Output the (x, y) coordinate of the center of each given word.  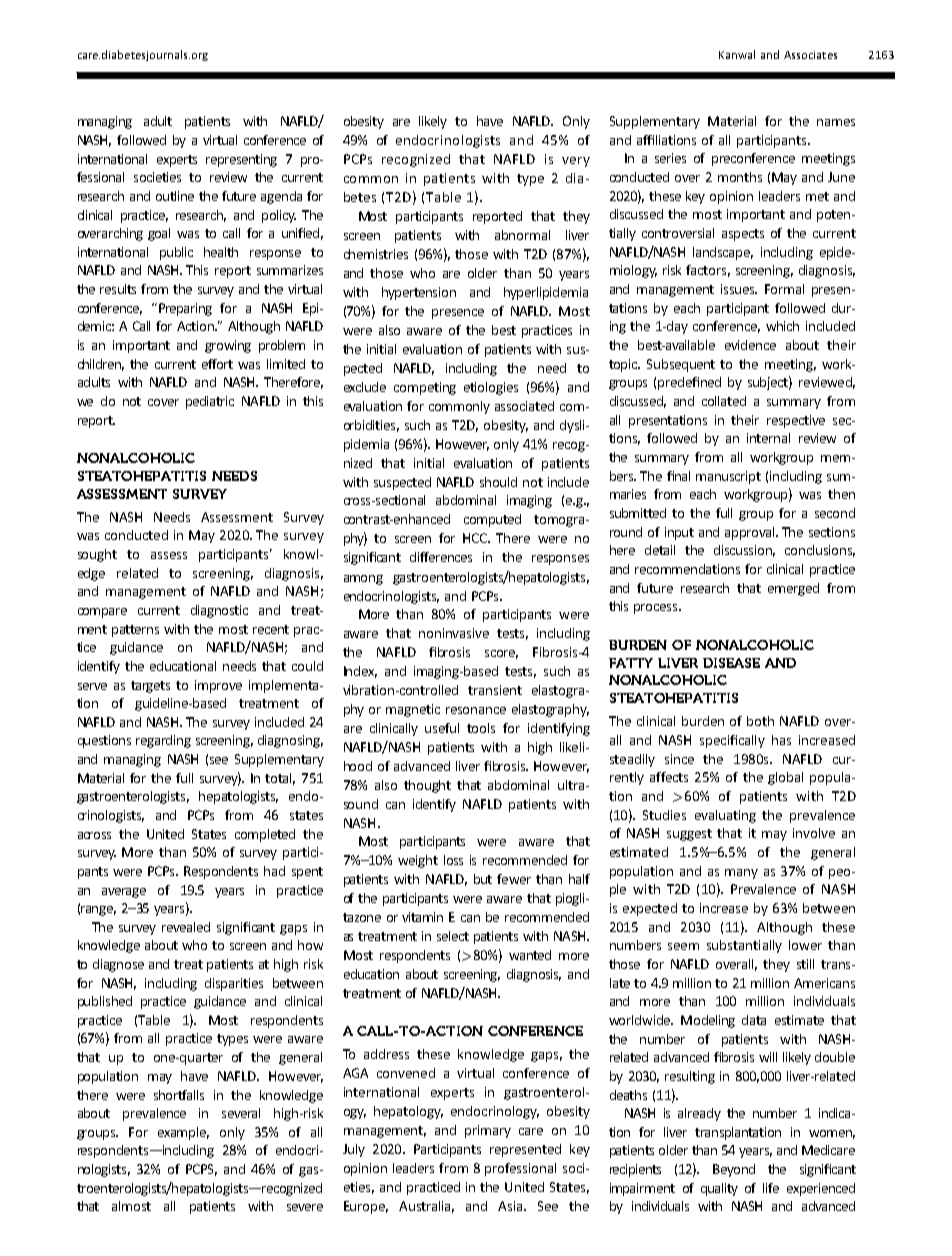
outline (175, 196)
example (183, 1133)
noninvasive (454, 633)
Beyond (734, 1170)
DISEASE (731, 663)
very (576, 162)
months (740, 177)
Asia (511, 1206)
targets (150, 687)
